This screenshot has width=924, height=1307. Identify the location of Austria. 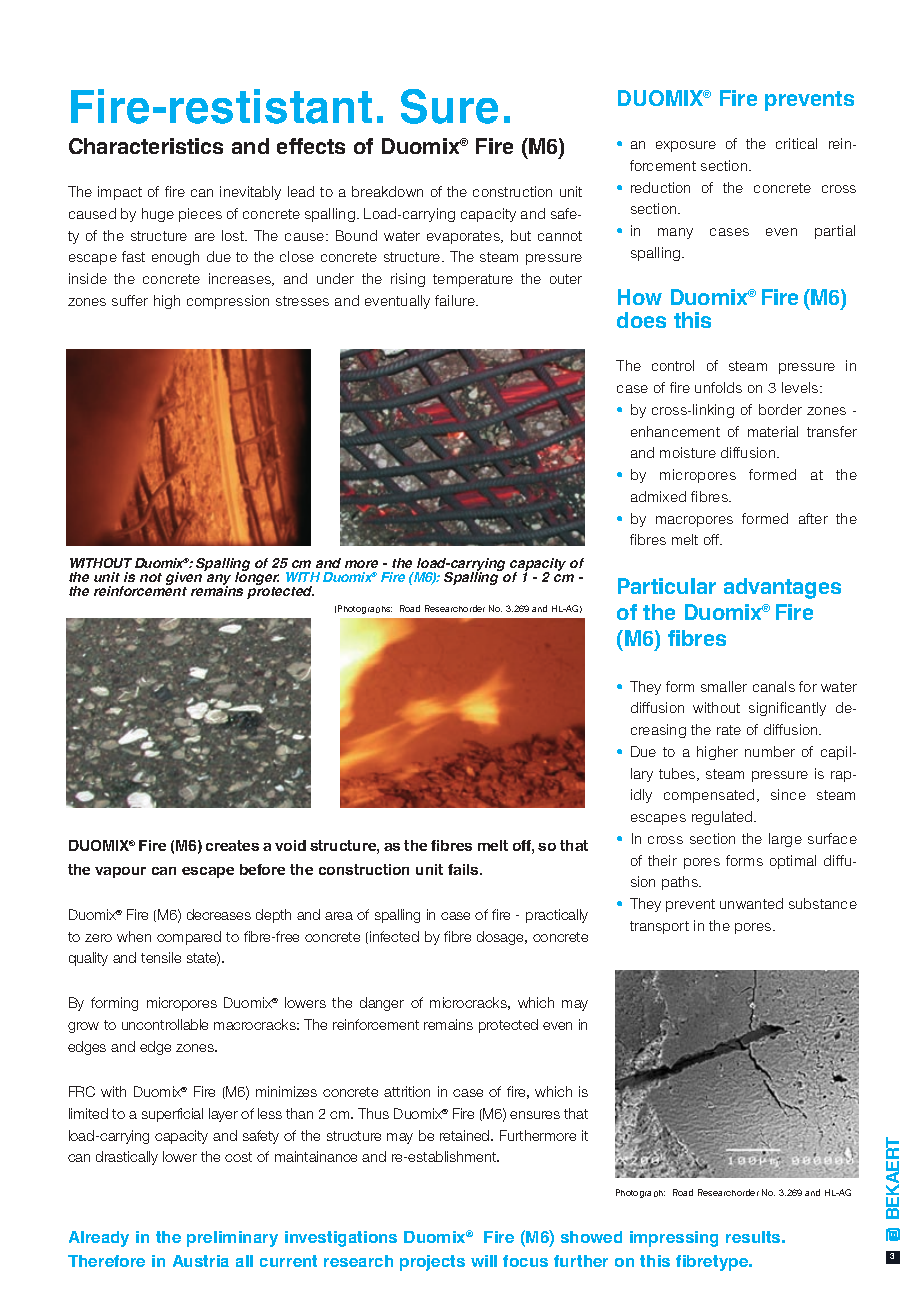
(201, 1261).
